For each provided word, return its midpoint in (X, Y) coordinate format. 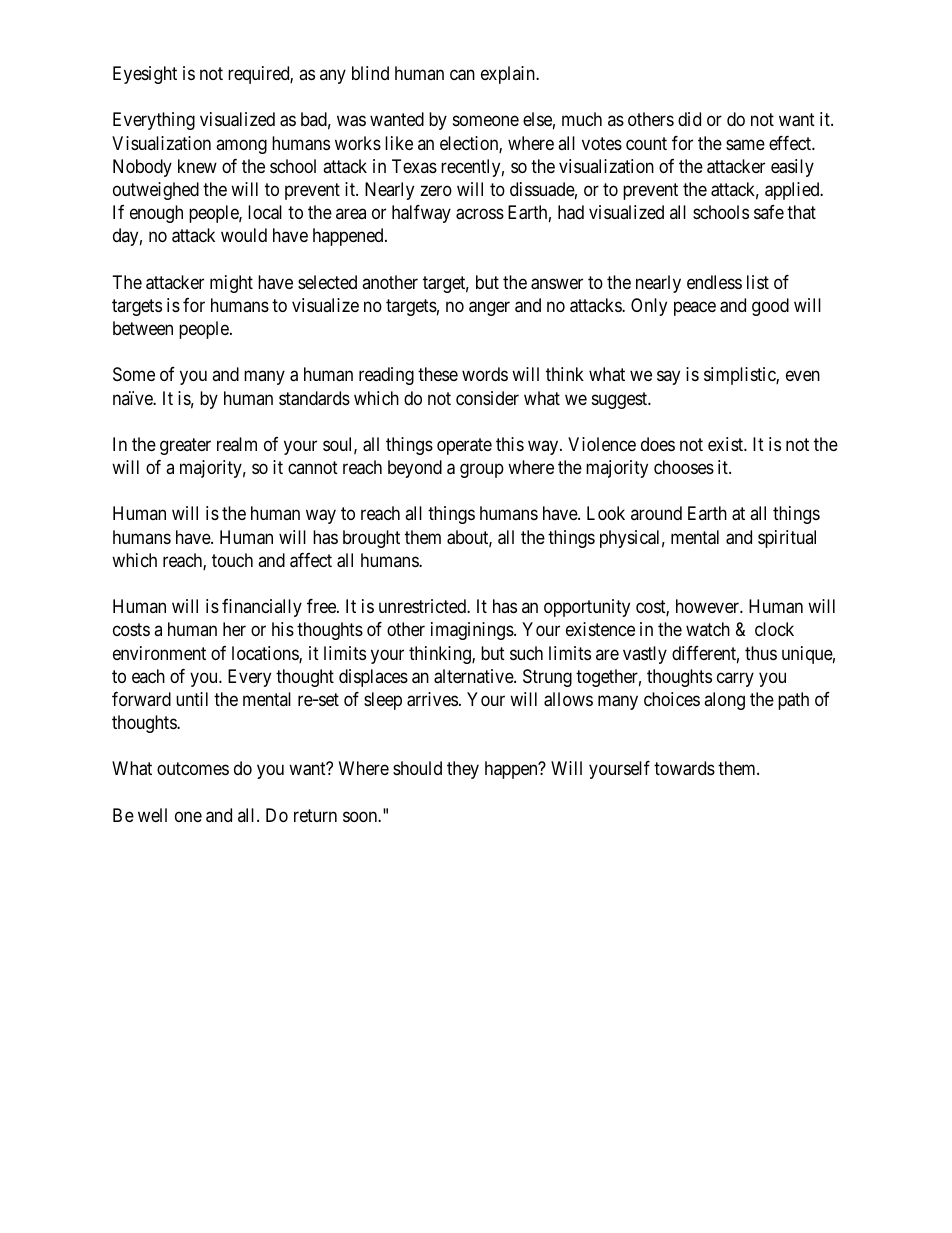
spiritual (787, 539)
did (689, 119)
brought (371, 539)
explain (509, 75)
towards (684, 768)
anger (489, 308)
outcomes (193, 769)
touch (232, 560)
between (143, 328)
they (463, 770)
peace (695, 308)
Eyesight (145, 75)
